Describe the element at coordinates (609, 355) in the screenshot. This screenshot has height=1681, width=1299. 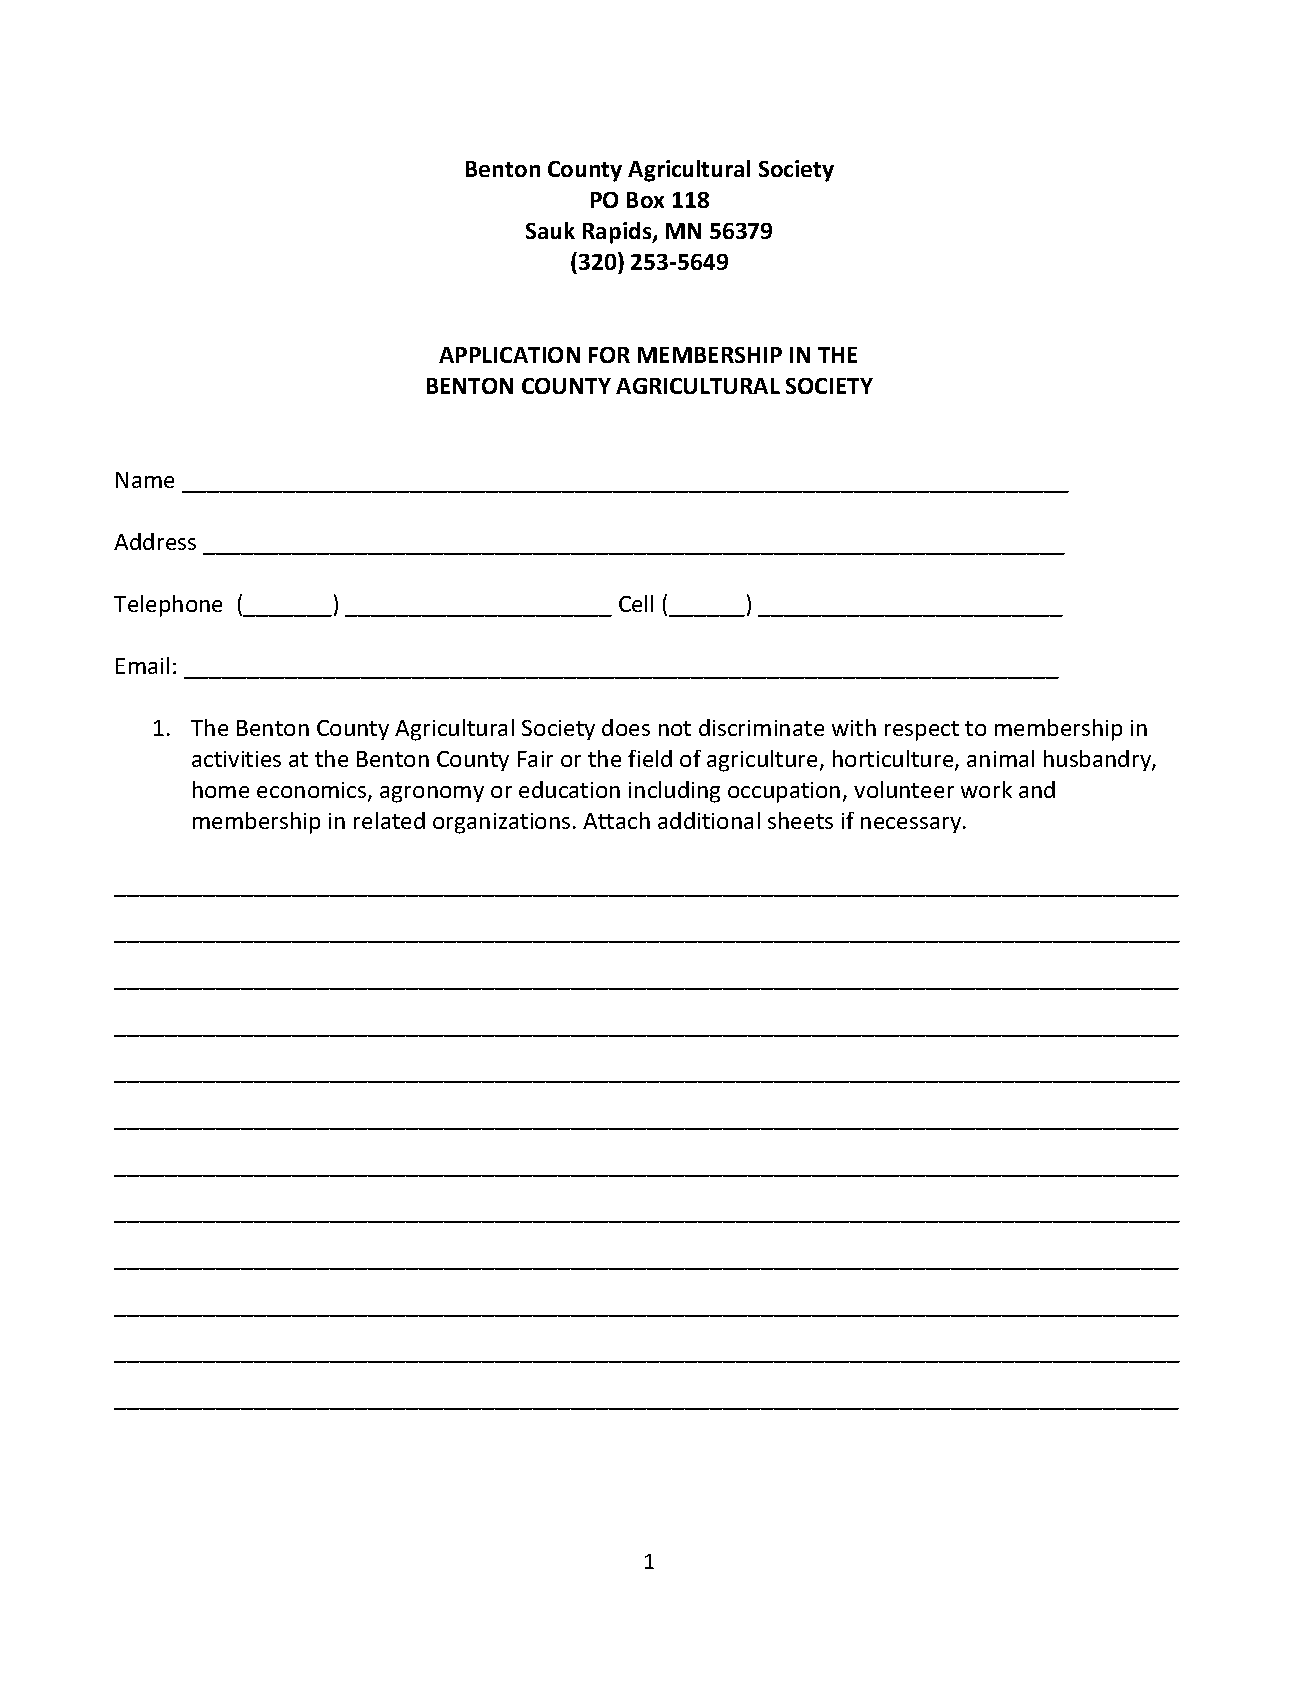
I see `FOR` at that location.
